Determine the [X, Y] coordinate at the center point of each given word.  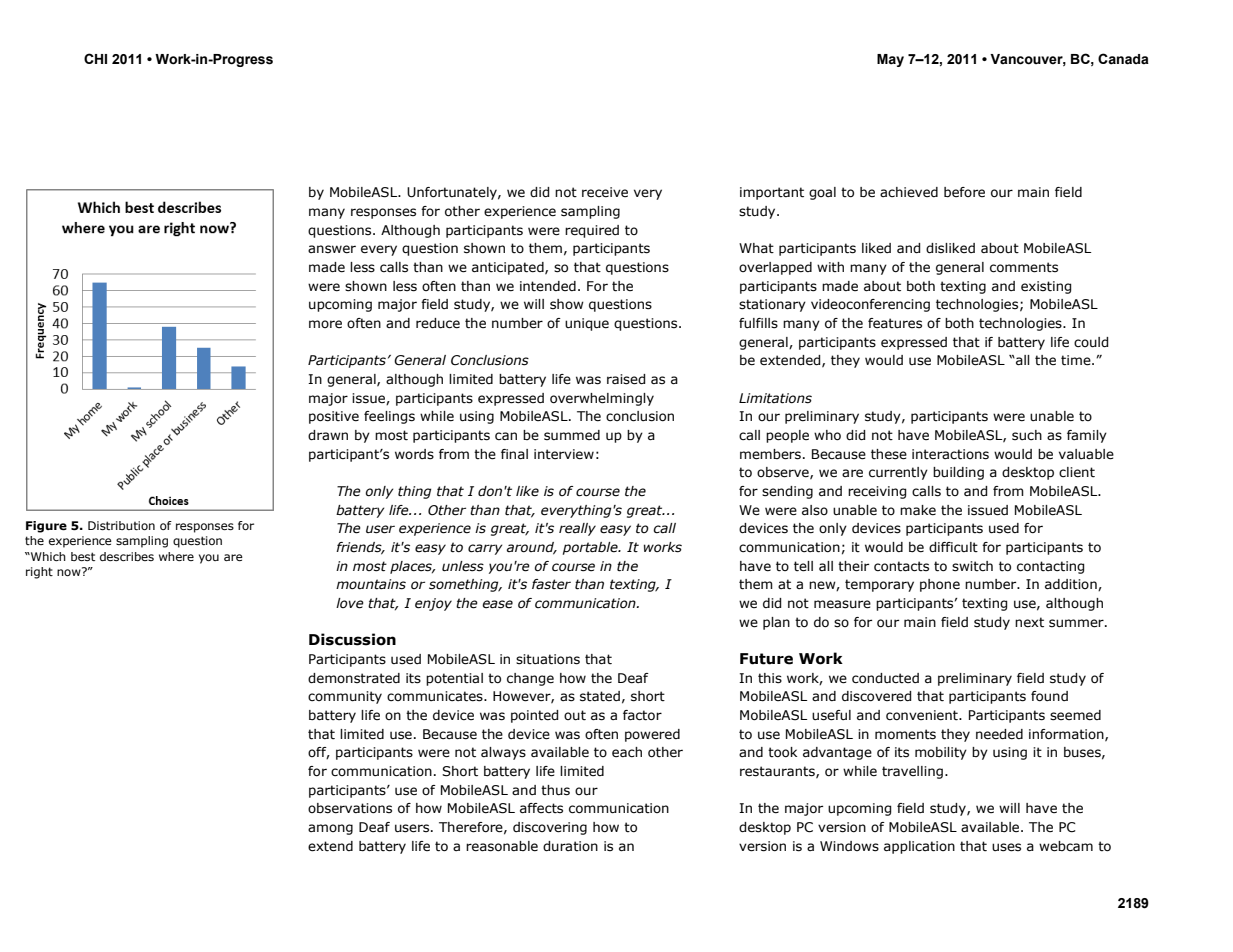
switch [972, 566]
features [895, 323]
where [176, 556]
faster [551, 584]
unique [587, 324]
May [890, 60]
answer [332, 249]
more [325, 324]
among [330, 829]
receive [605, 192]
